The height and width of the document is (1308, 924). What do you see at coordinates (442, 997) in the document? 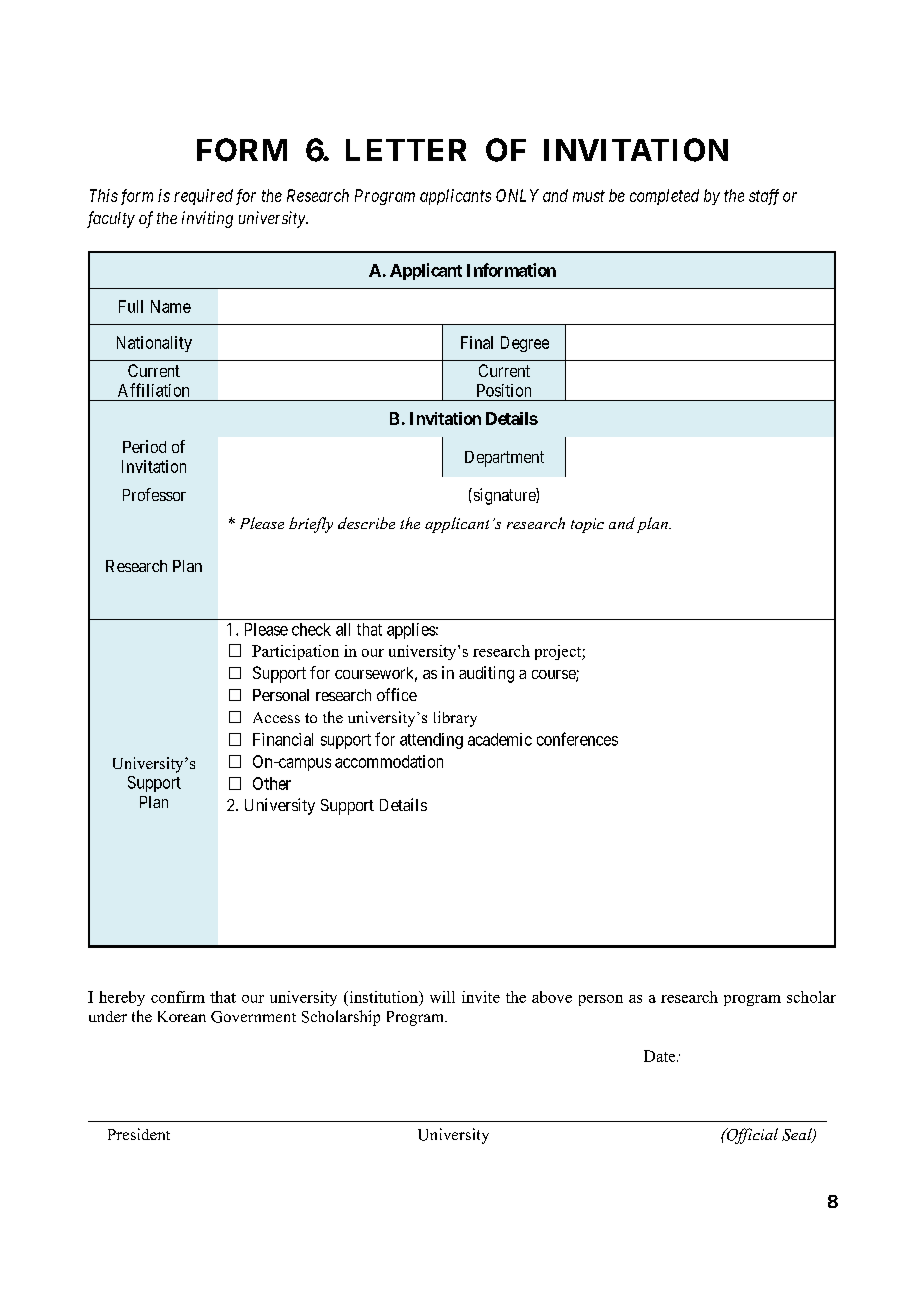
I see `will` at bounding box center [442, 997].
